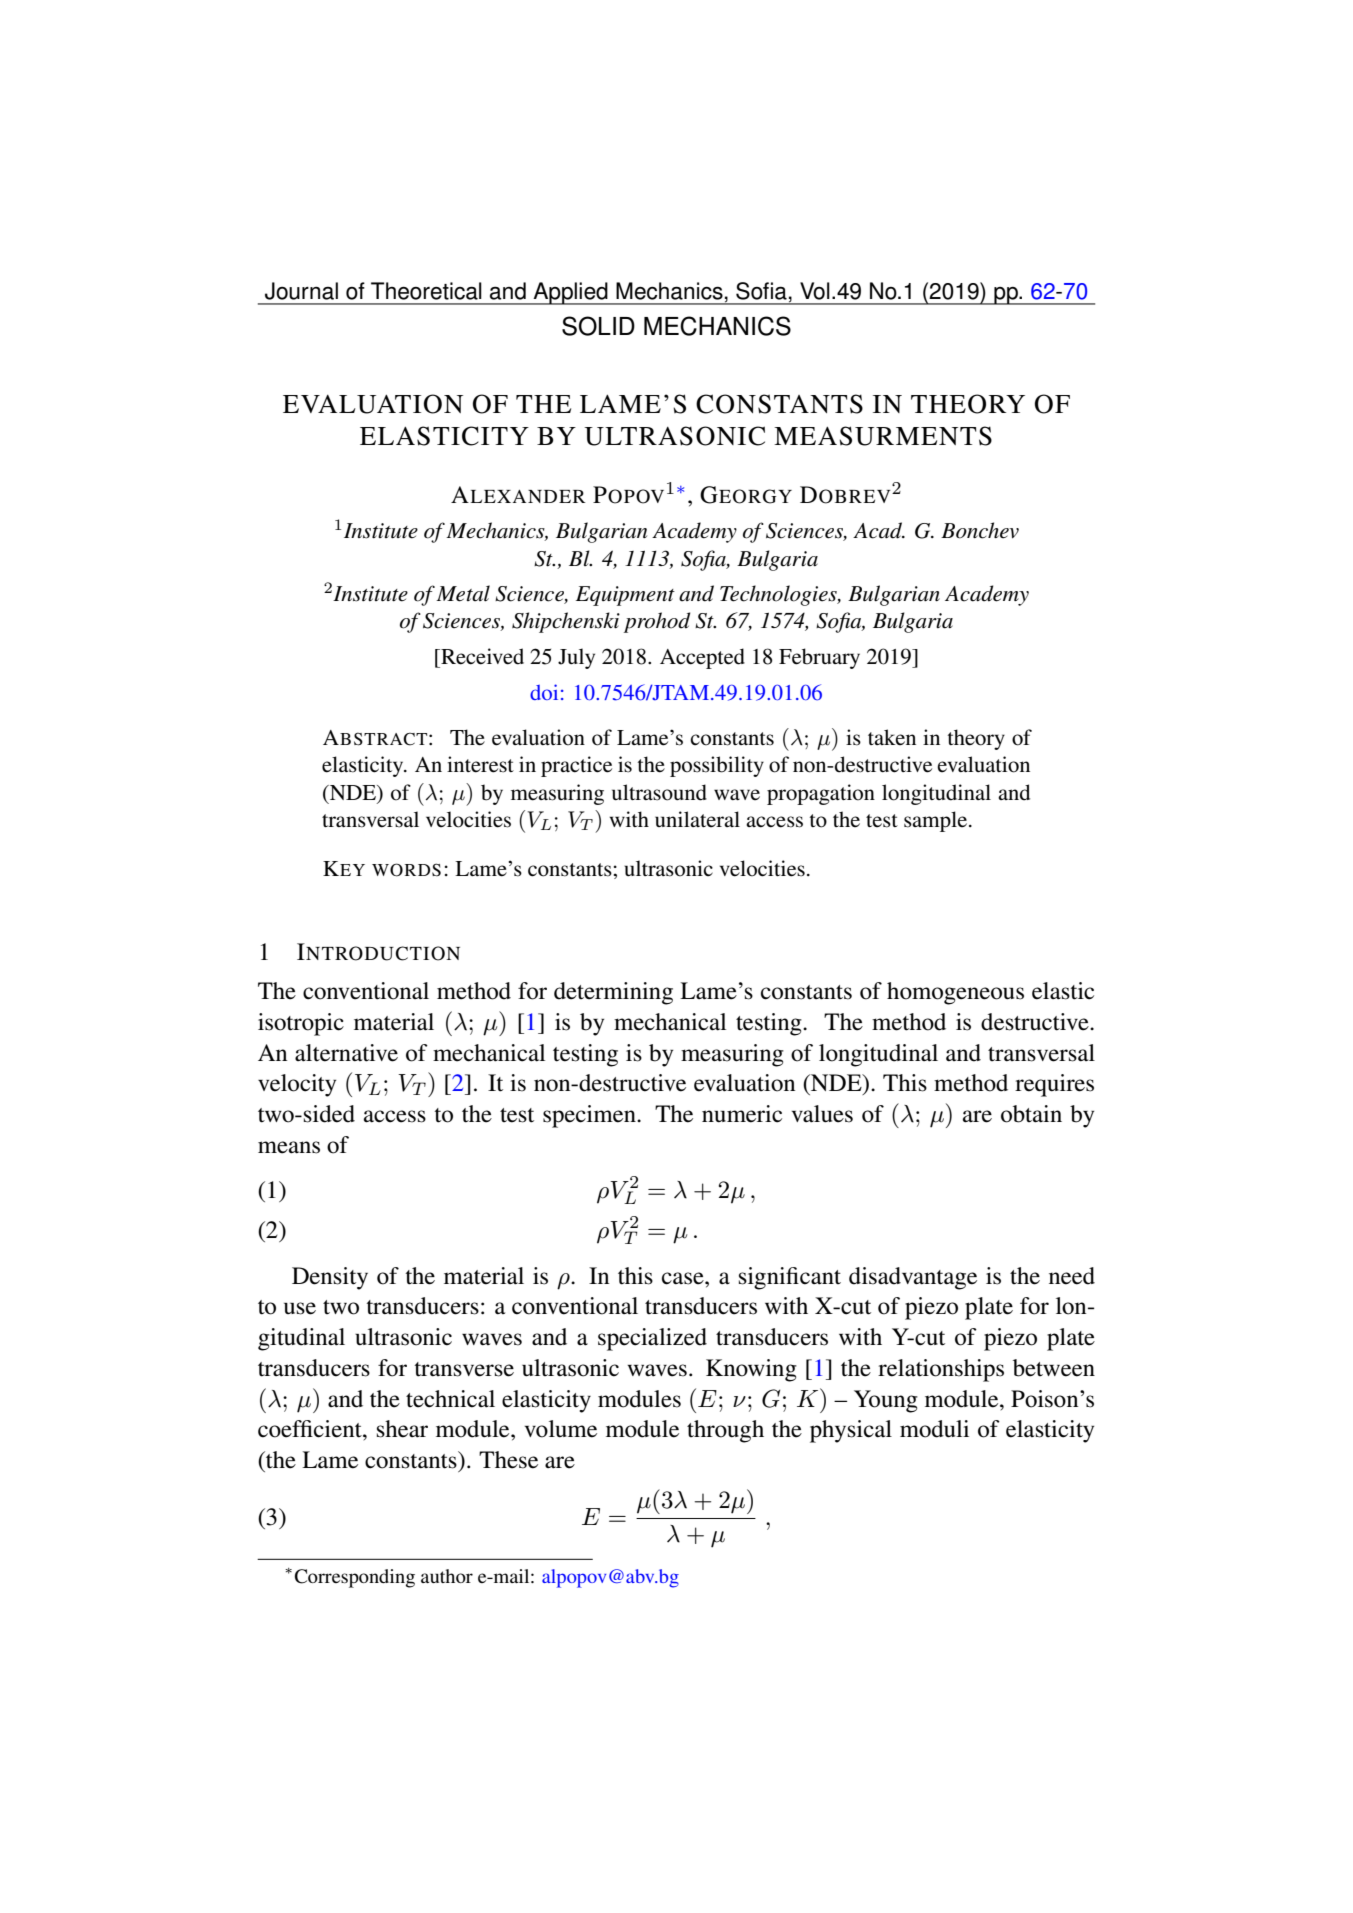 The width and height of the page is (1353, 1913). Describe the element at coordinates (725, 1431) in the page. I see `through` at that location.
